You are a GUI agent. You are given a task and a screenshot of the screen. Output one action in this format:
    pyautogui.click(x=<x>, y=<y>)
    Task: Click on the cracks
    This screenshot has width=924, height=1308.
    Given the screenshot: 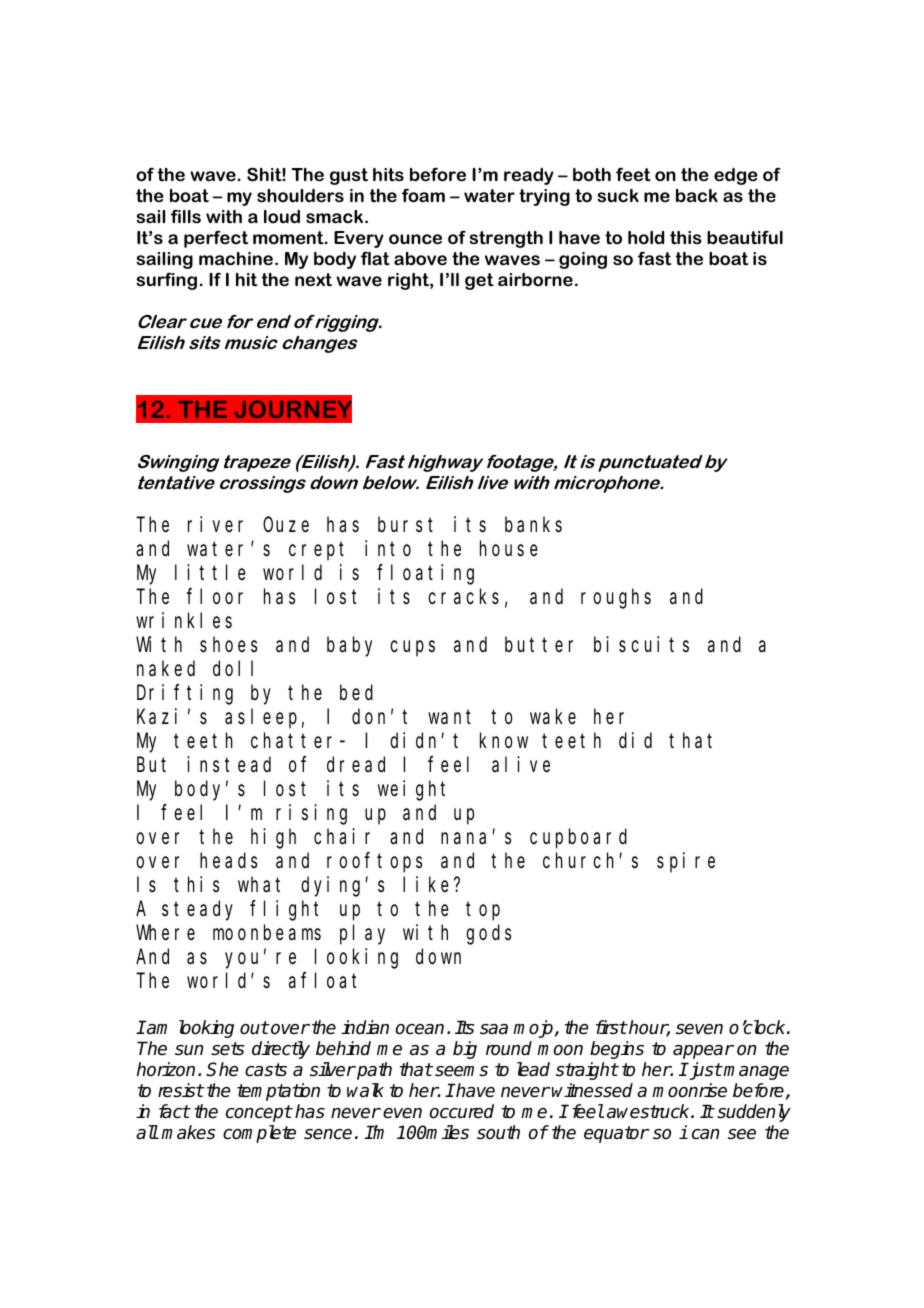 What is the action you would take?
    pyautogui.click(x=463, y=597)
